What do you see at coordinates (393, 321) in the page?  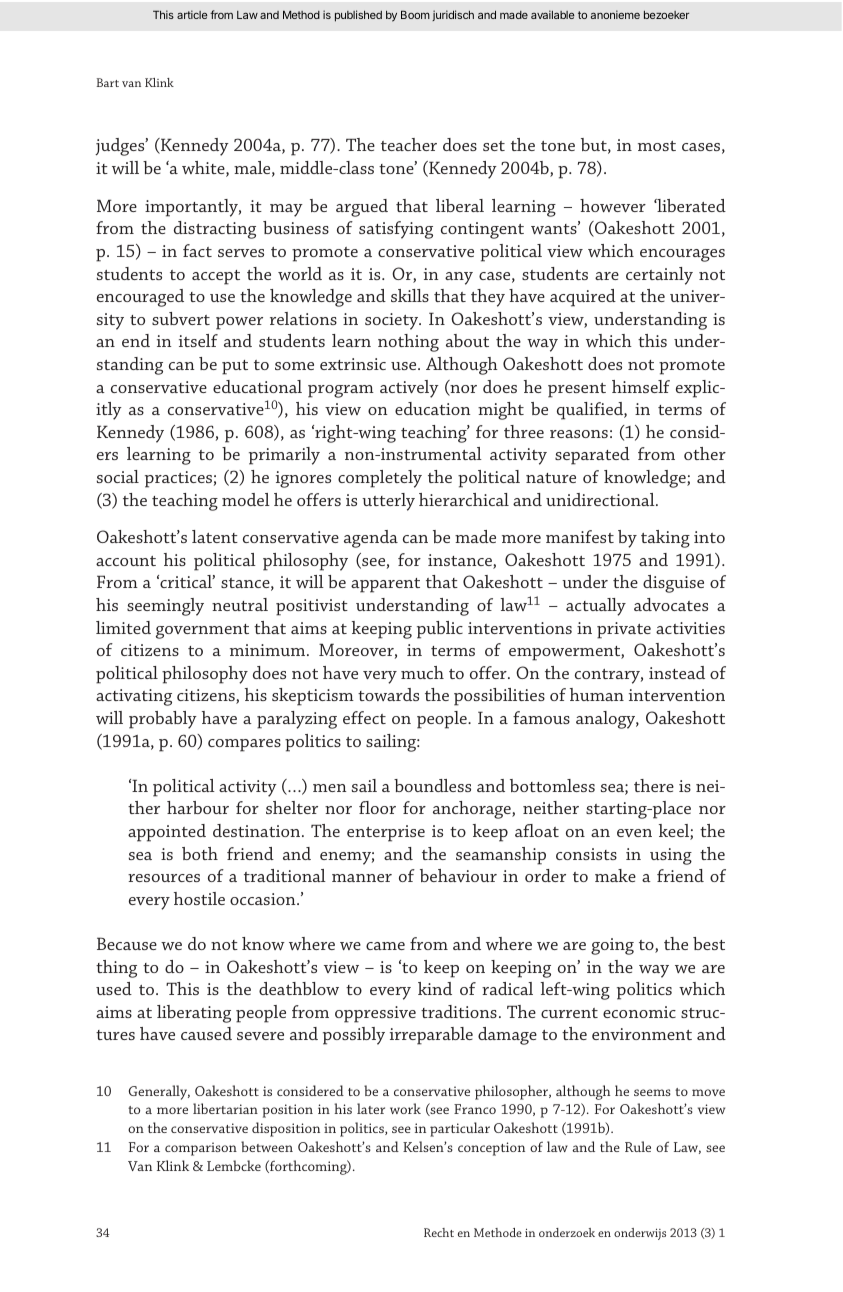 I see `society` at bounding box center [393, 321].
